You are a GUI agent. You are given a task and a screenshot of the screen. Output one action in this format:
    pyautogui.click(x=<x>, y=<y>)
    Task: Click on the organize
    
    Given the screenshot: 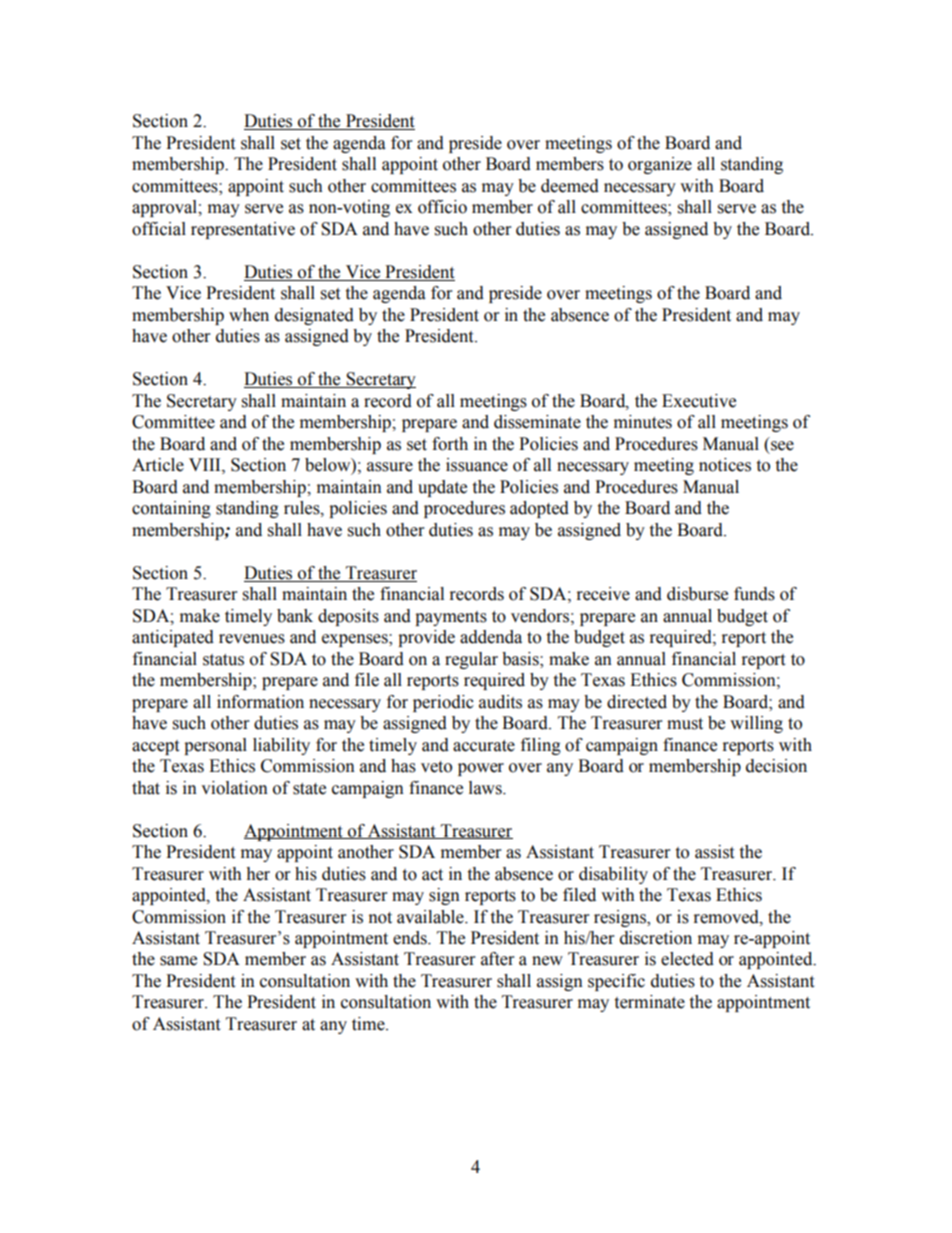 What is the action you would take?
    pyautogui.click(x=660, y=165)
